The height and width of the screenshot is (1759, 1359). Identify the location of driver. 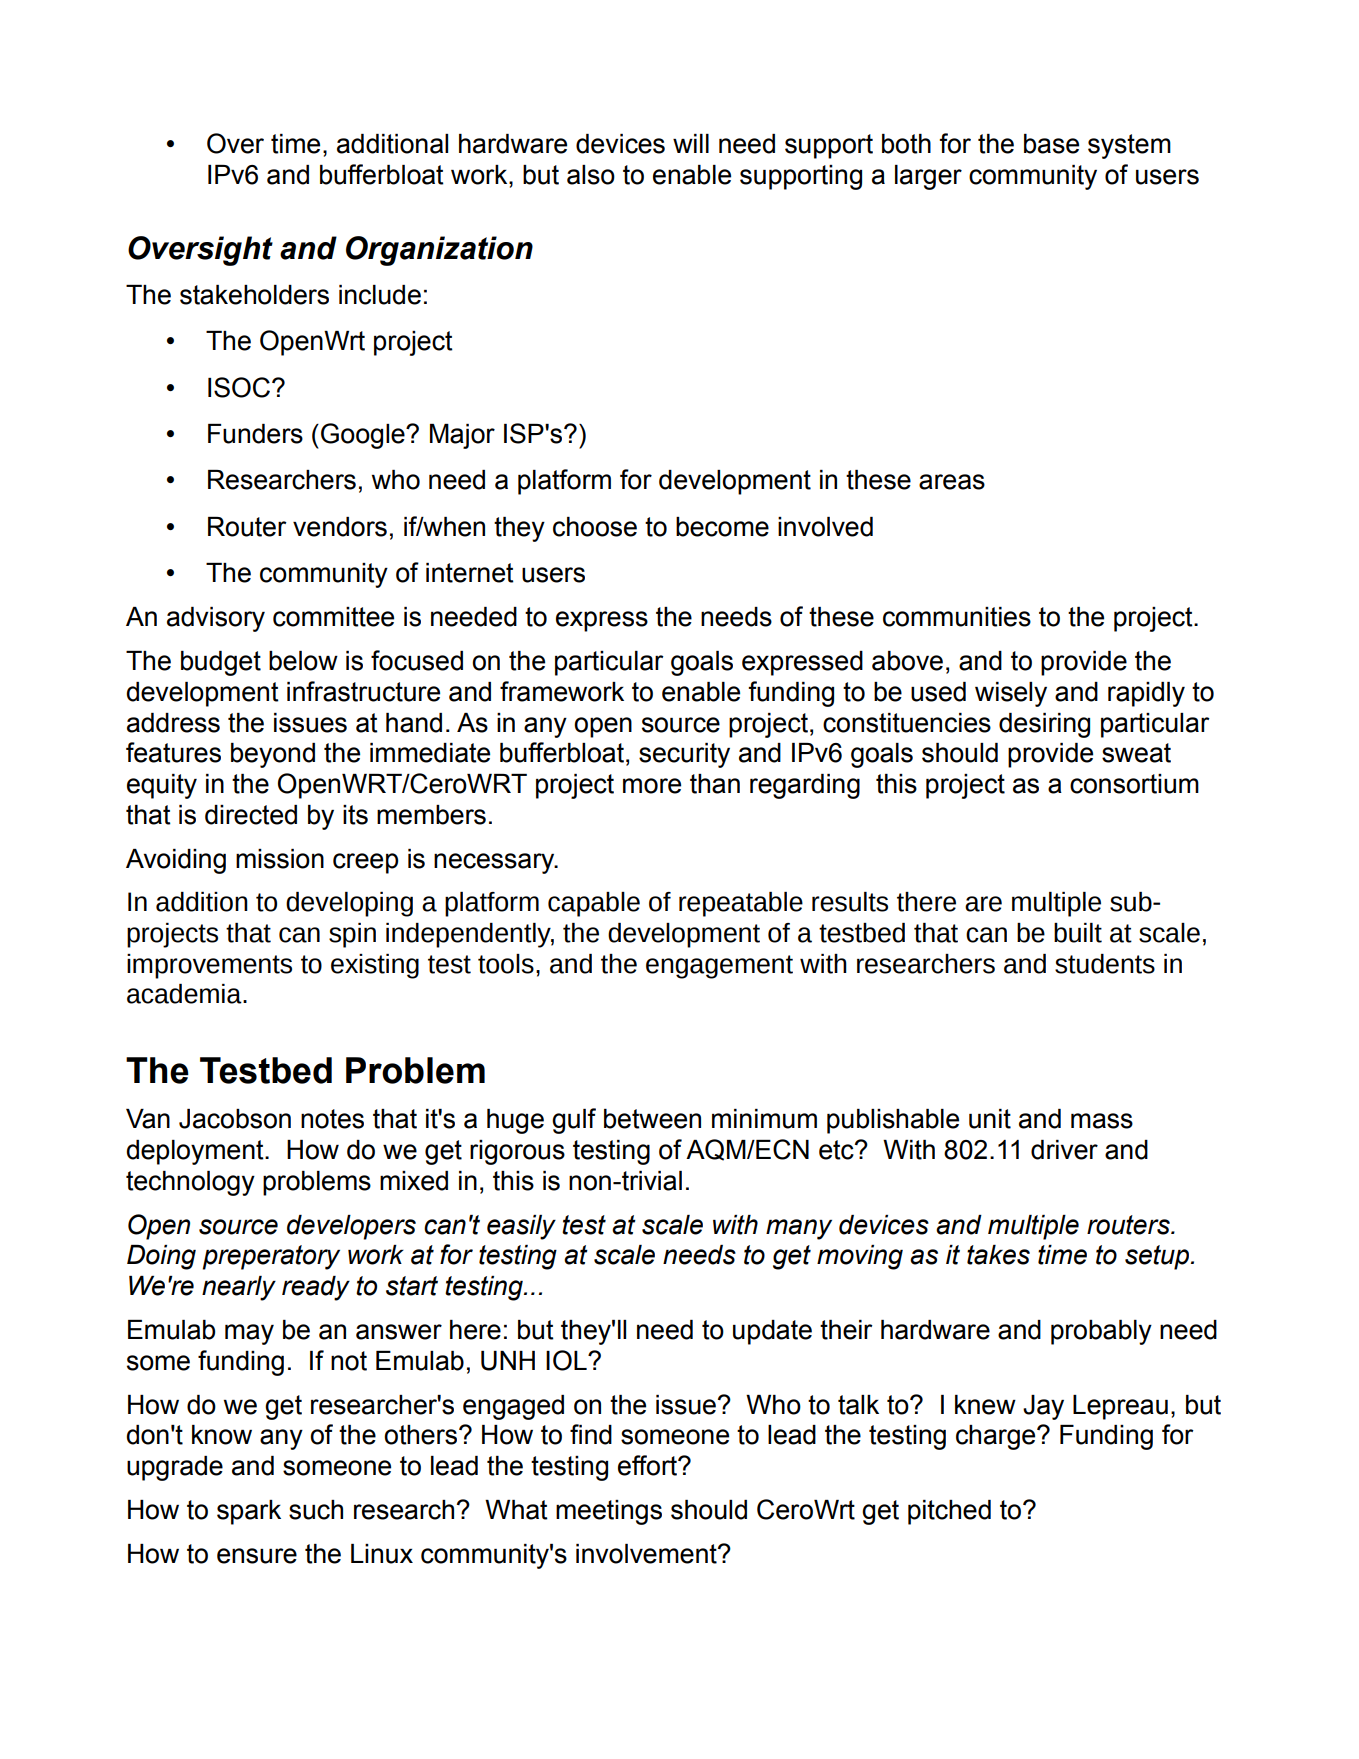
(1064, 1150).
